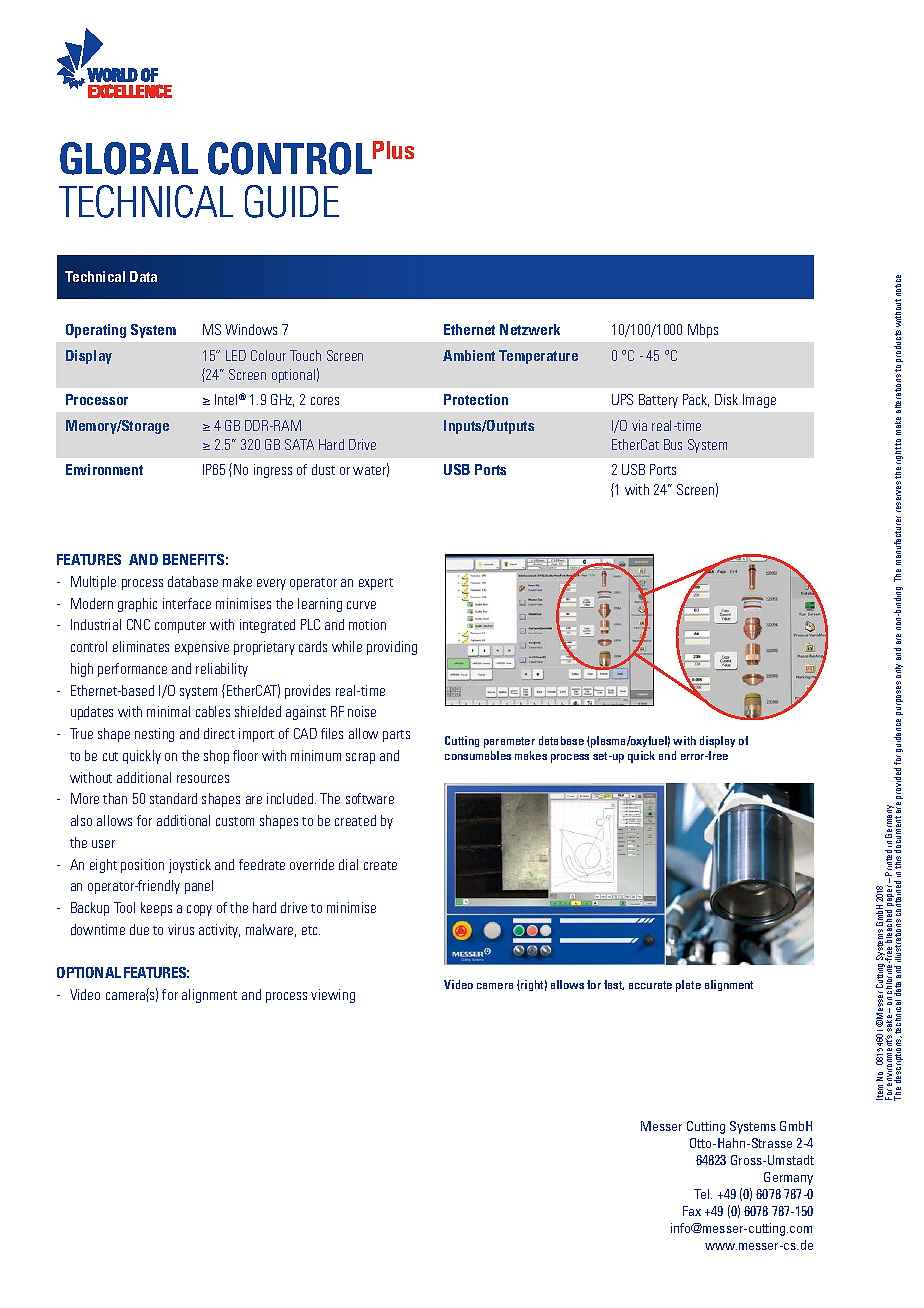 The height and width of the screenshot is (1308, 924). I want to click on plate, so click(688, 986).
